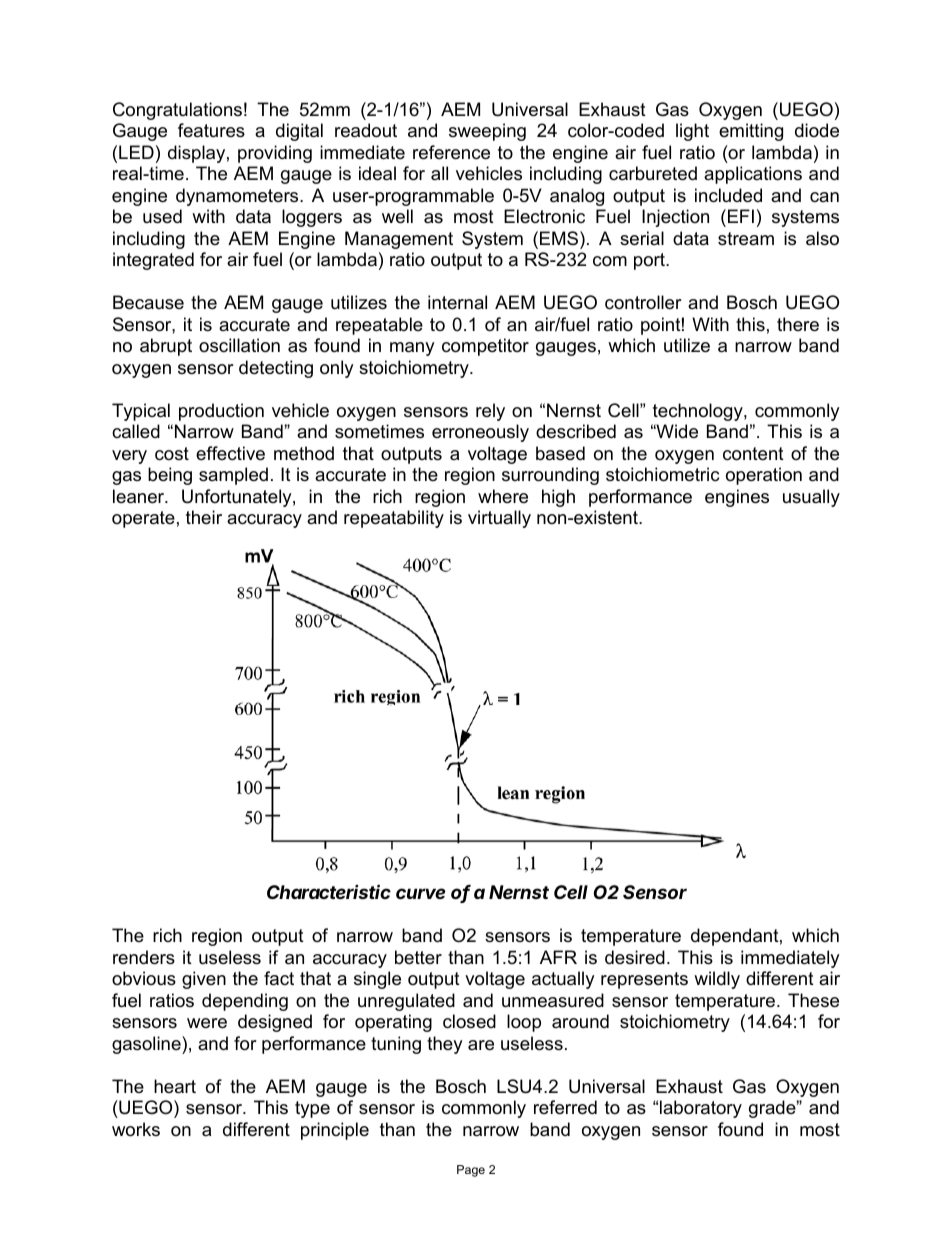  Describe the element at coordinates (421, 893) in the screenshot. I see `curve` at that location.
